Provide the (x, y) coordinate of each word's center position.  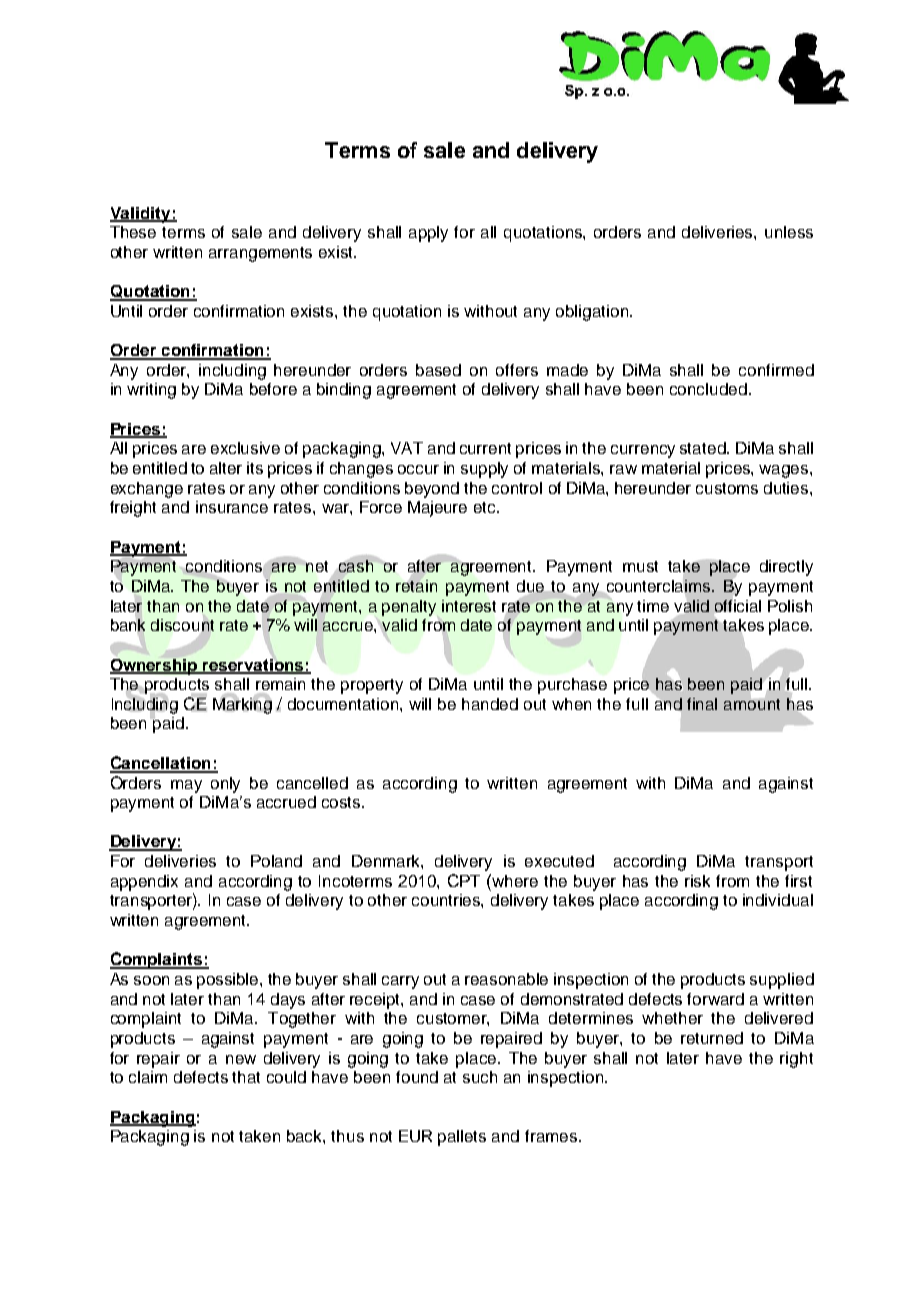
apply (428, 234)
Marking (242, 704)
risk (697, 881)
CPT (464, 880)
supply (484, 470)
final (702, 704)
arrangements (260, 254)
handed (490, 704)
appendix (144, 883)
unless (789, 232)
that (246, 1077)
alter (226, 468)
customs (727, 488)
